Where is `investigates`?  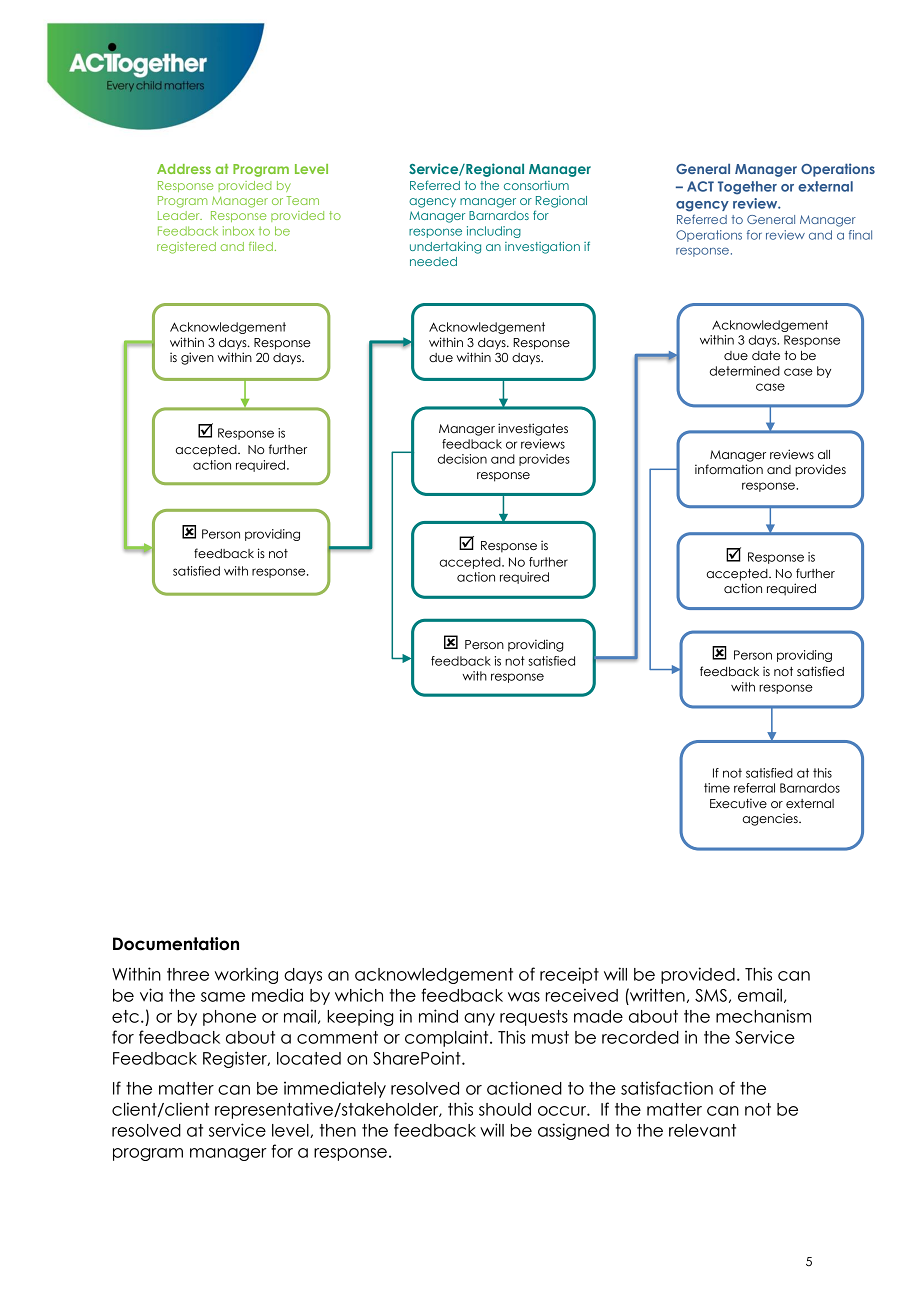 investigates is located at coordinates (533, 429).
